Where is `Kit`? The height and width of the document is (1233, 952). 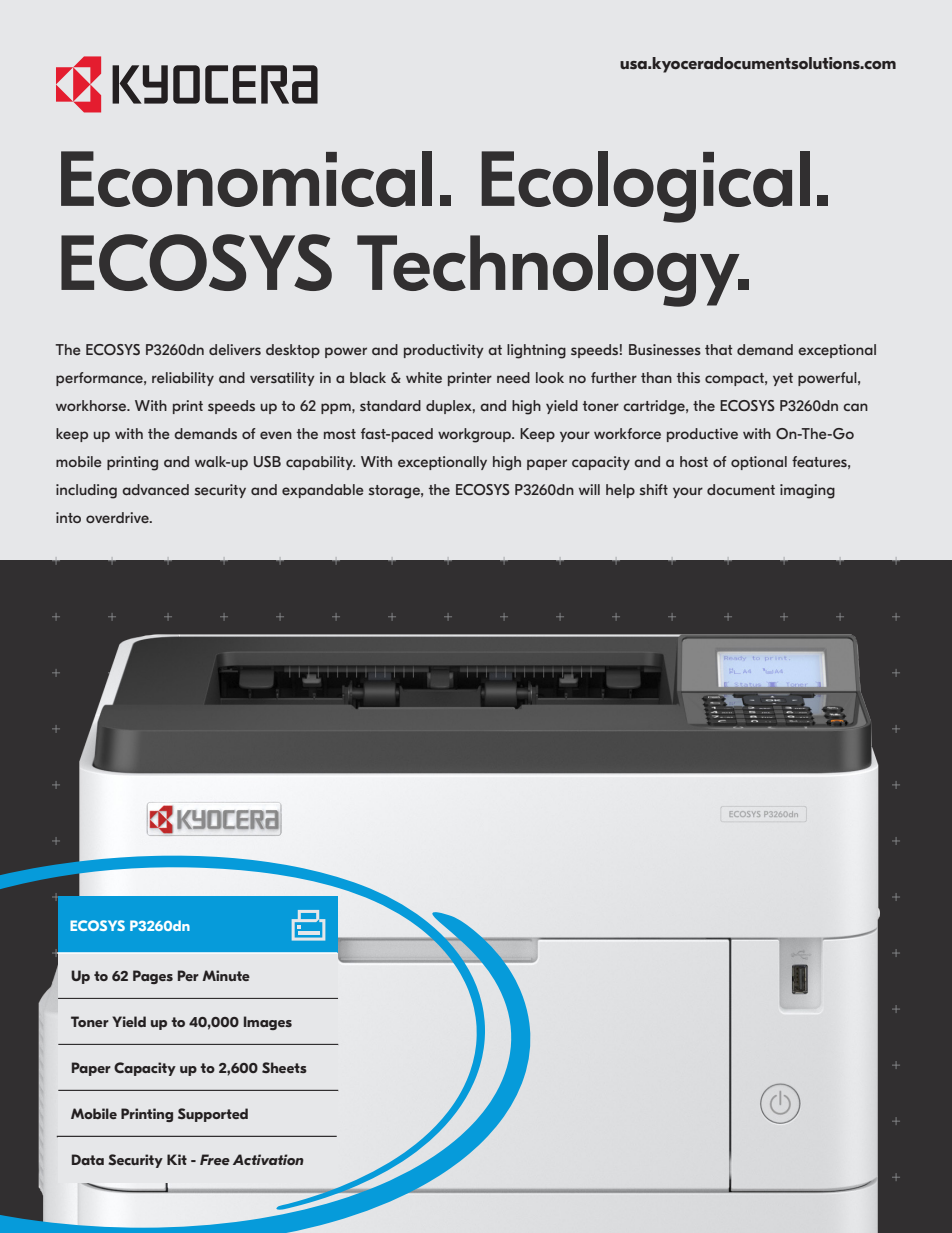
Kit is located at coordinates (177, 1159).
